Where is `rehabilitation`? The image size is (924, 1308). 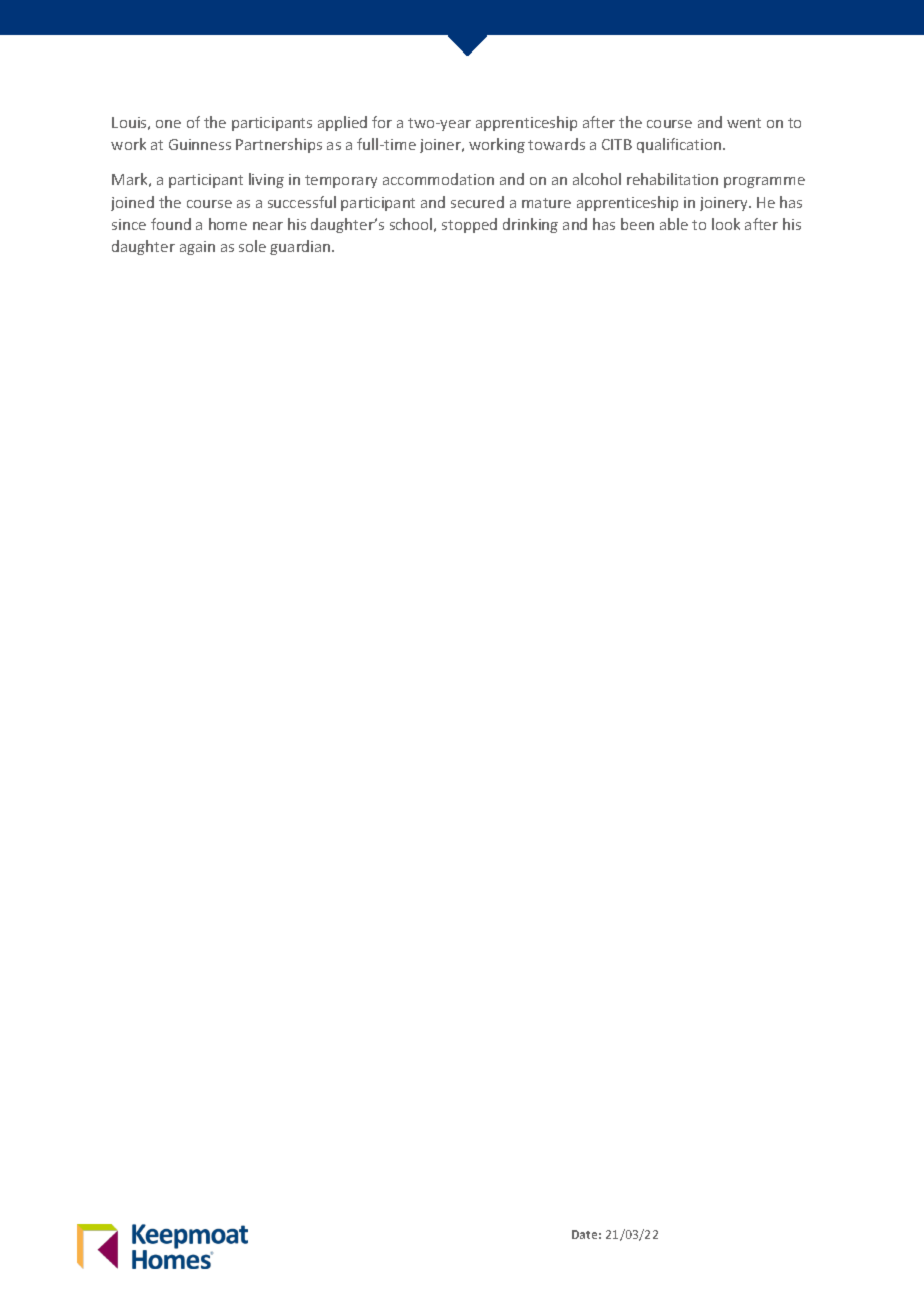 rehabilitation is located at coordinates (672, 179).
